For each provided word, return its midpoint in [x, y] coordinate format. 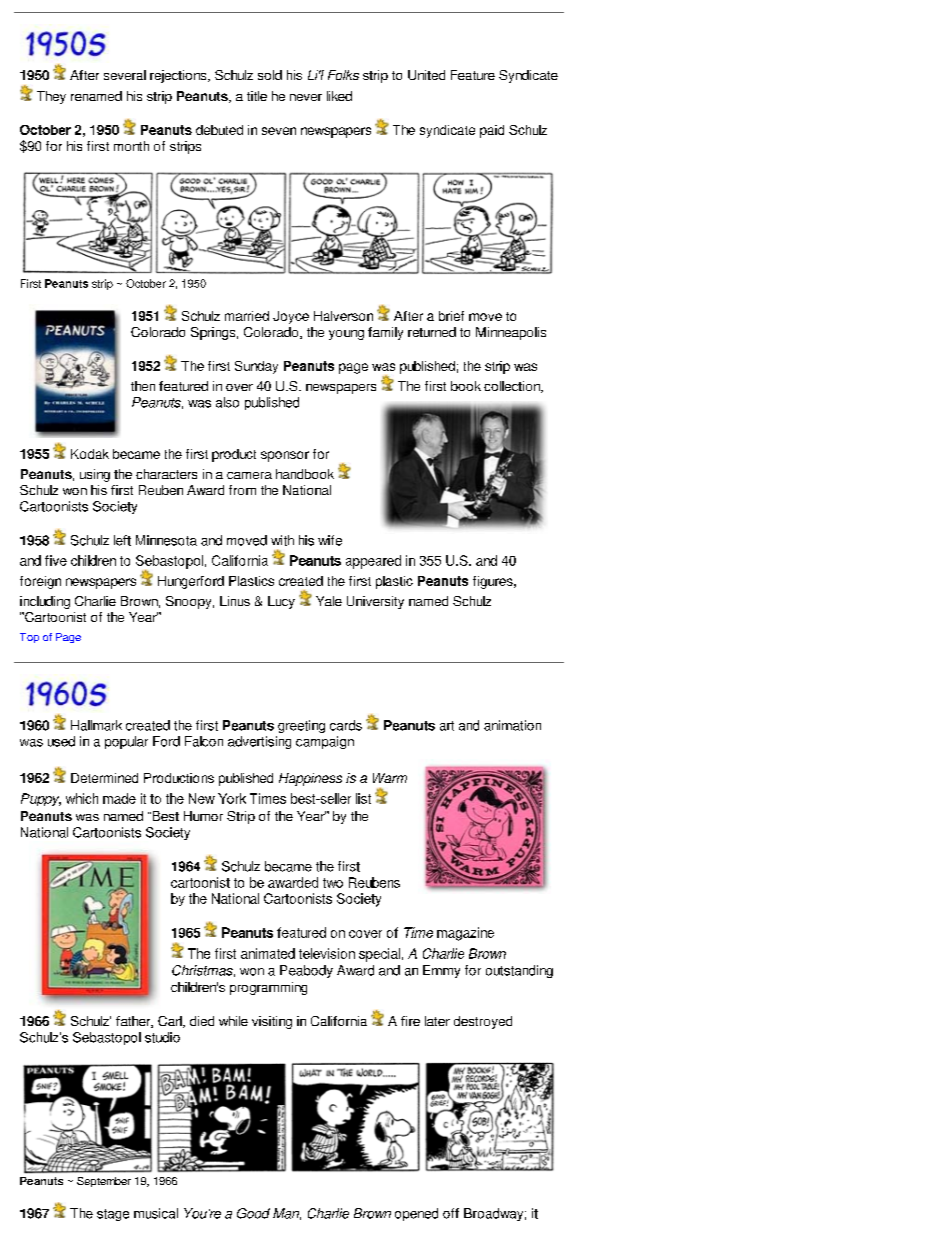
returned [432, 332]
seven [279, 131]
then [143, 386]
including [45, 602]
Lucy [281, 602]
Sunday [256, 367]
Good [253, 1213]
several [125, 75]
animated [268, 953]
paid [492, 131]
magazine [465, 934]
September [104, 1182]
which [82, 798]
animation [512, 725]
